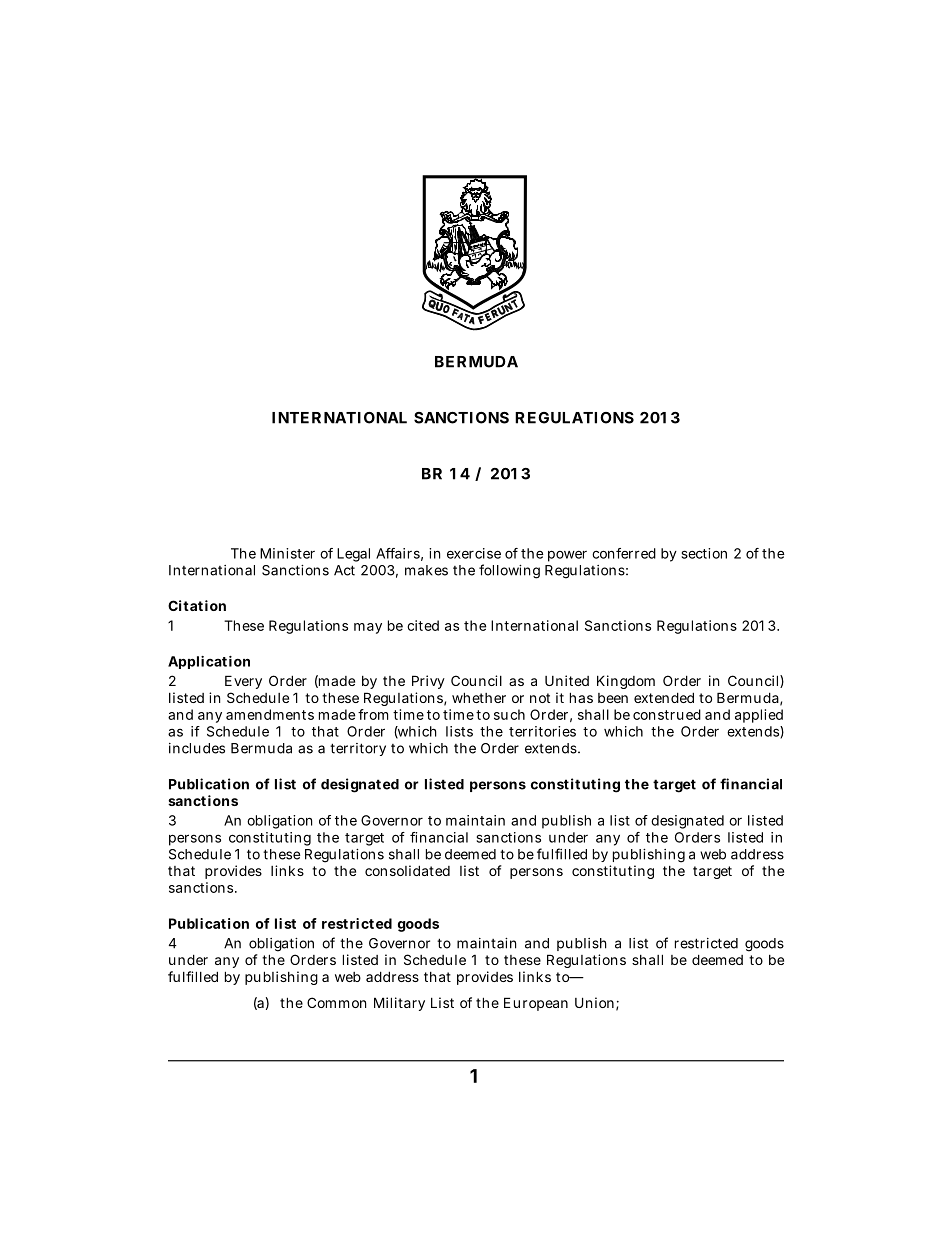 The height and width of the image is (1233, 952). What do you see at coordinates (479, 697) in the image?
I see `whether` at bounding box center [479, 697].
